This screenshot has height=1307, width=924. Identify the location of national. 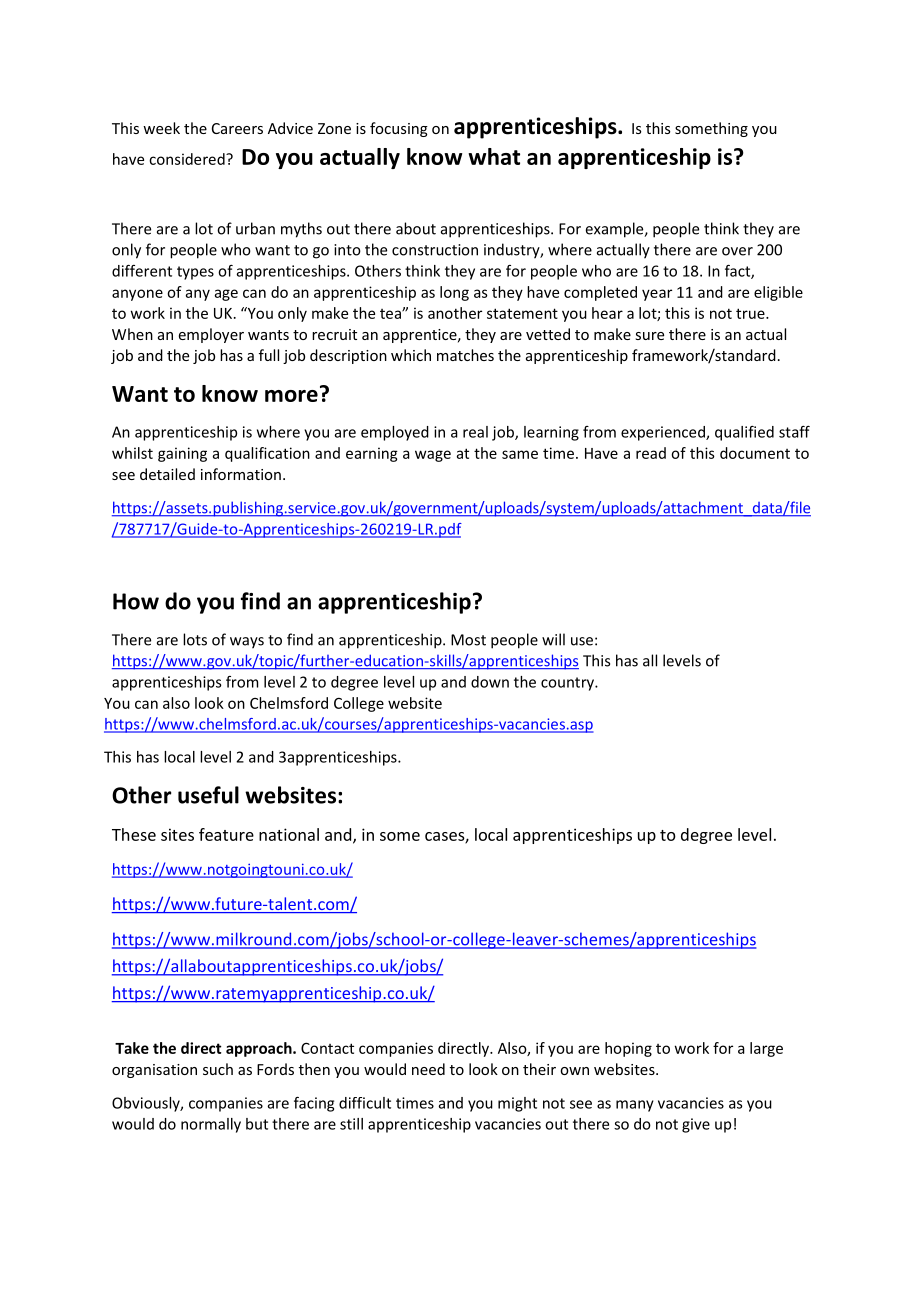
(289, 834).
